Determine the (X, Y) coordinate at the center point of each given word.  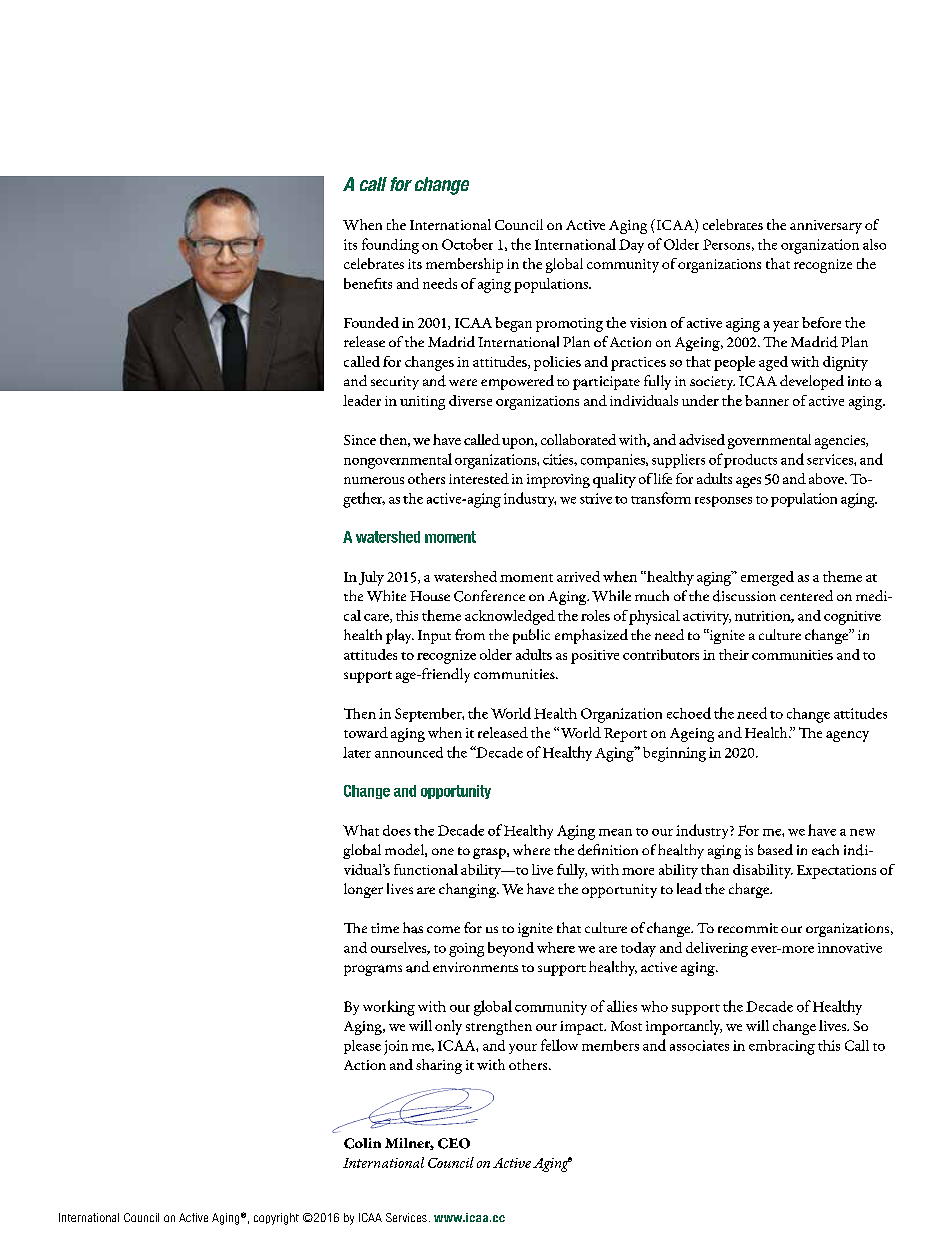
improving (558, 481)
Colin (362, 1143)
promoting (569, 325)
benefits (368, 283)
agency (847, 736)
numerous (374, 480)
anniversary (826, 227)
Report (625, 735)
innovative (850, 948)
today (638, 949)
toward (366, 732)
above (827, 478)
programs (373, 970)
